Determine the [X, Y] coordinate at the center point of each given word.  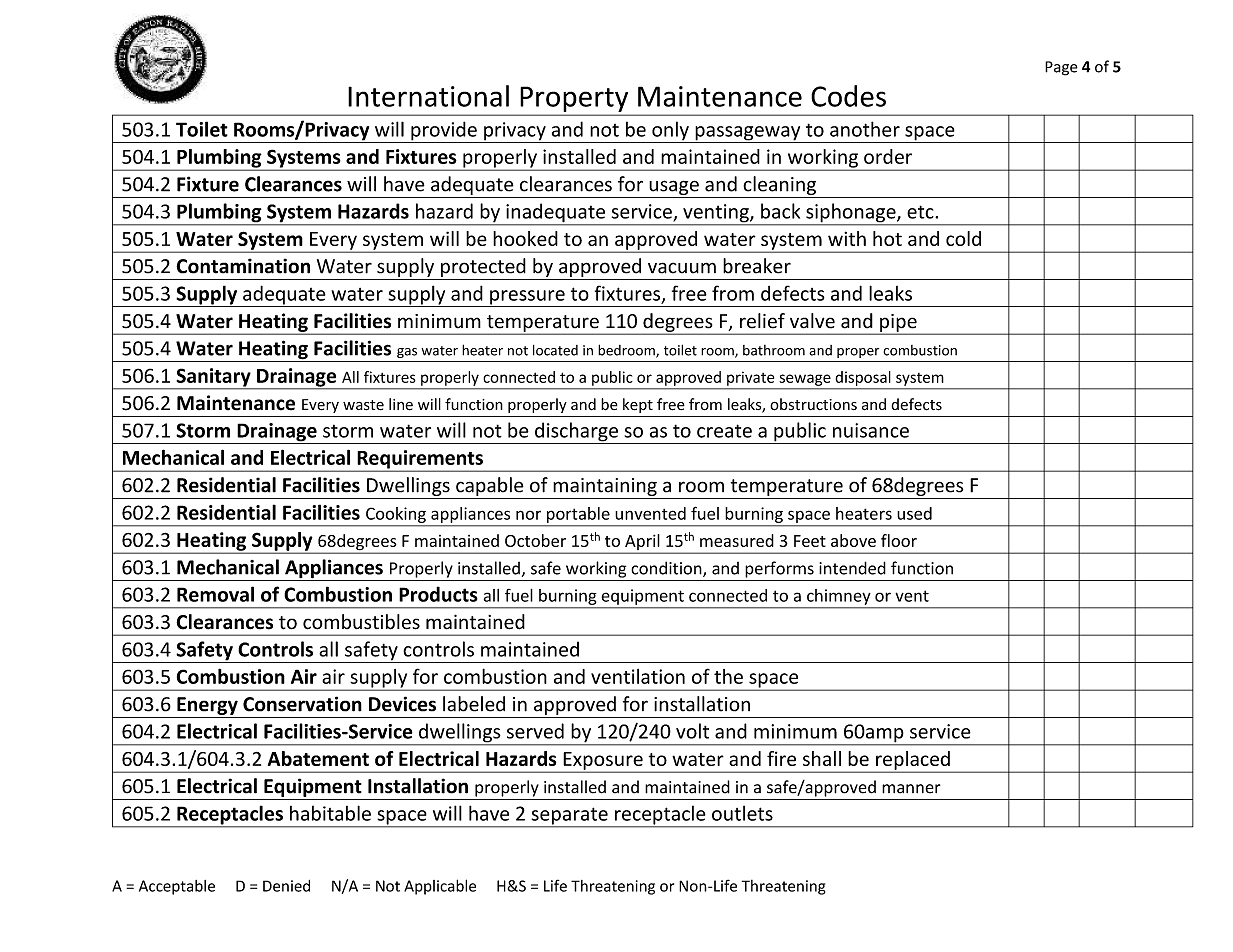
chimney [838, 597]
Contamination [243, 266]
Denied [286, 886]
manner [911, 789]
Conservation [302, 704]
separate [569, 817]
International [428, 96]
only [670, 132]
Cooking [396, 515]
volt [692, 731]
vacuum [682, 268]
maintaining [605, 487]
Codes [848, 96]
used [914, 513]
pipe [898, 324]
